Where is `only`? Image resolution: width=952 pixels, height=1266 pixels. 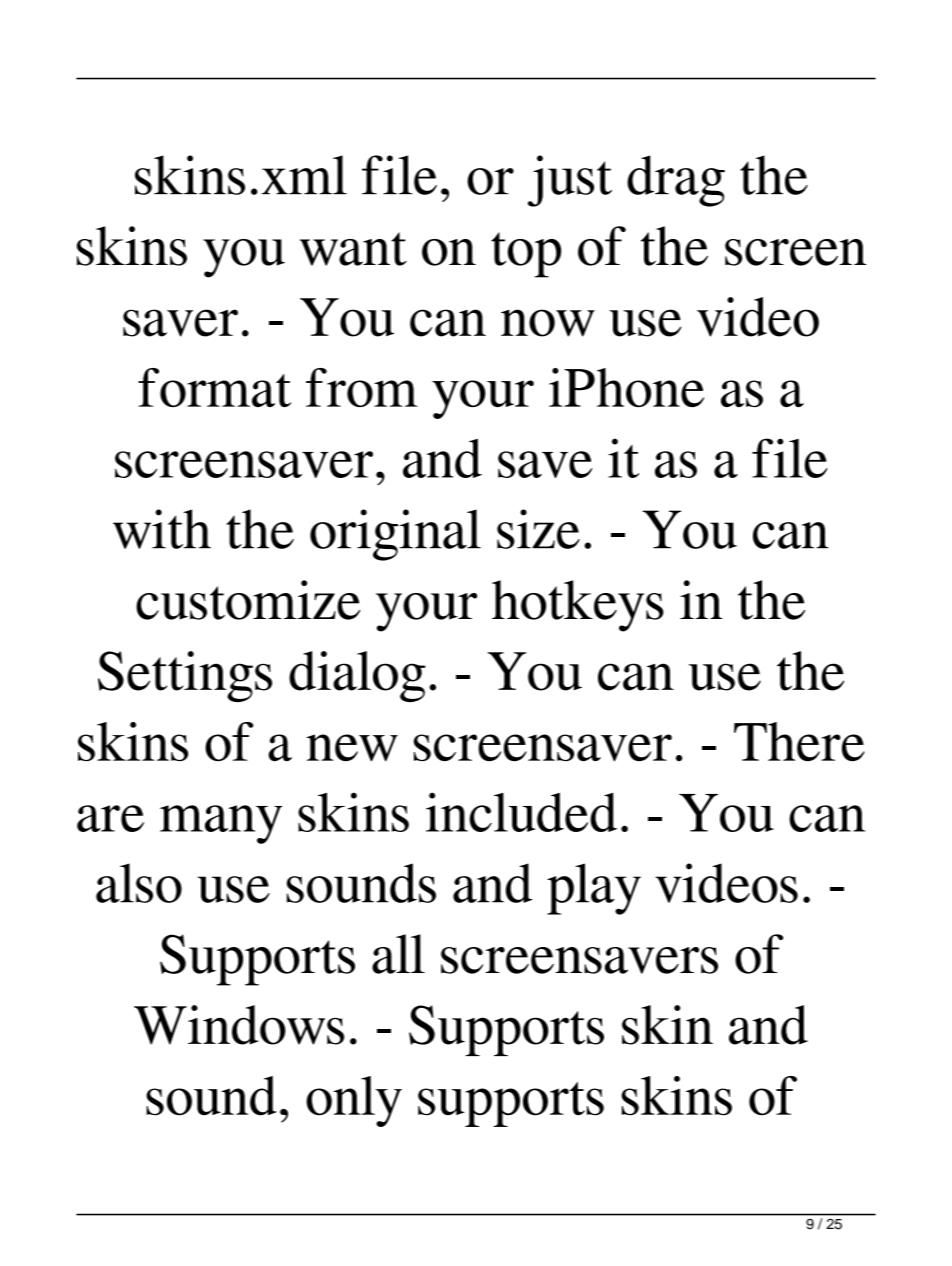
only is located at coordinates (354, 1101).
